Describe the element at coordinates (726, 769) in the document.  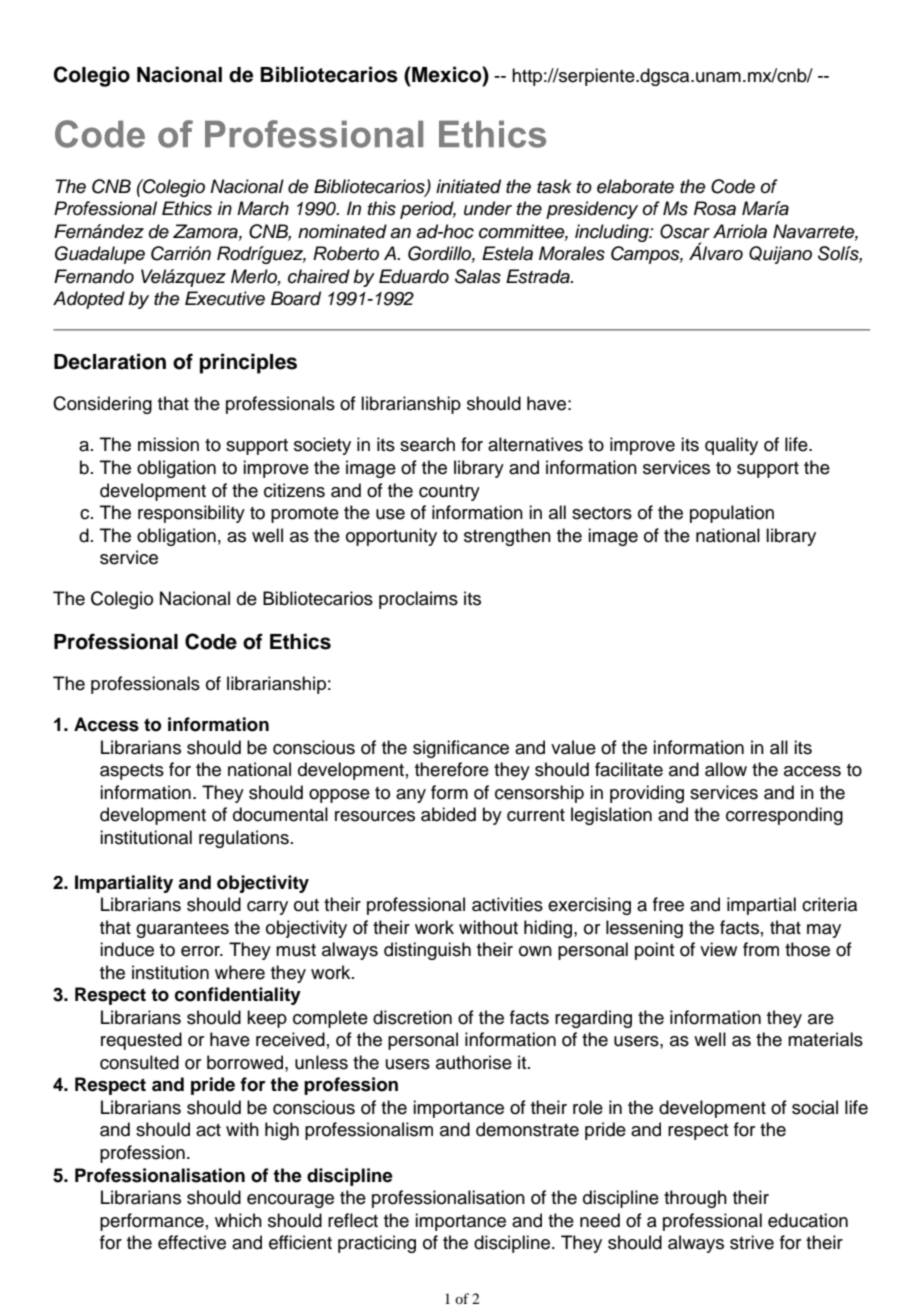
I see `allow` at that location.
